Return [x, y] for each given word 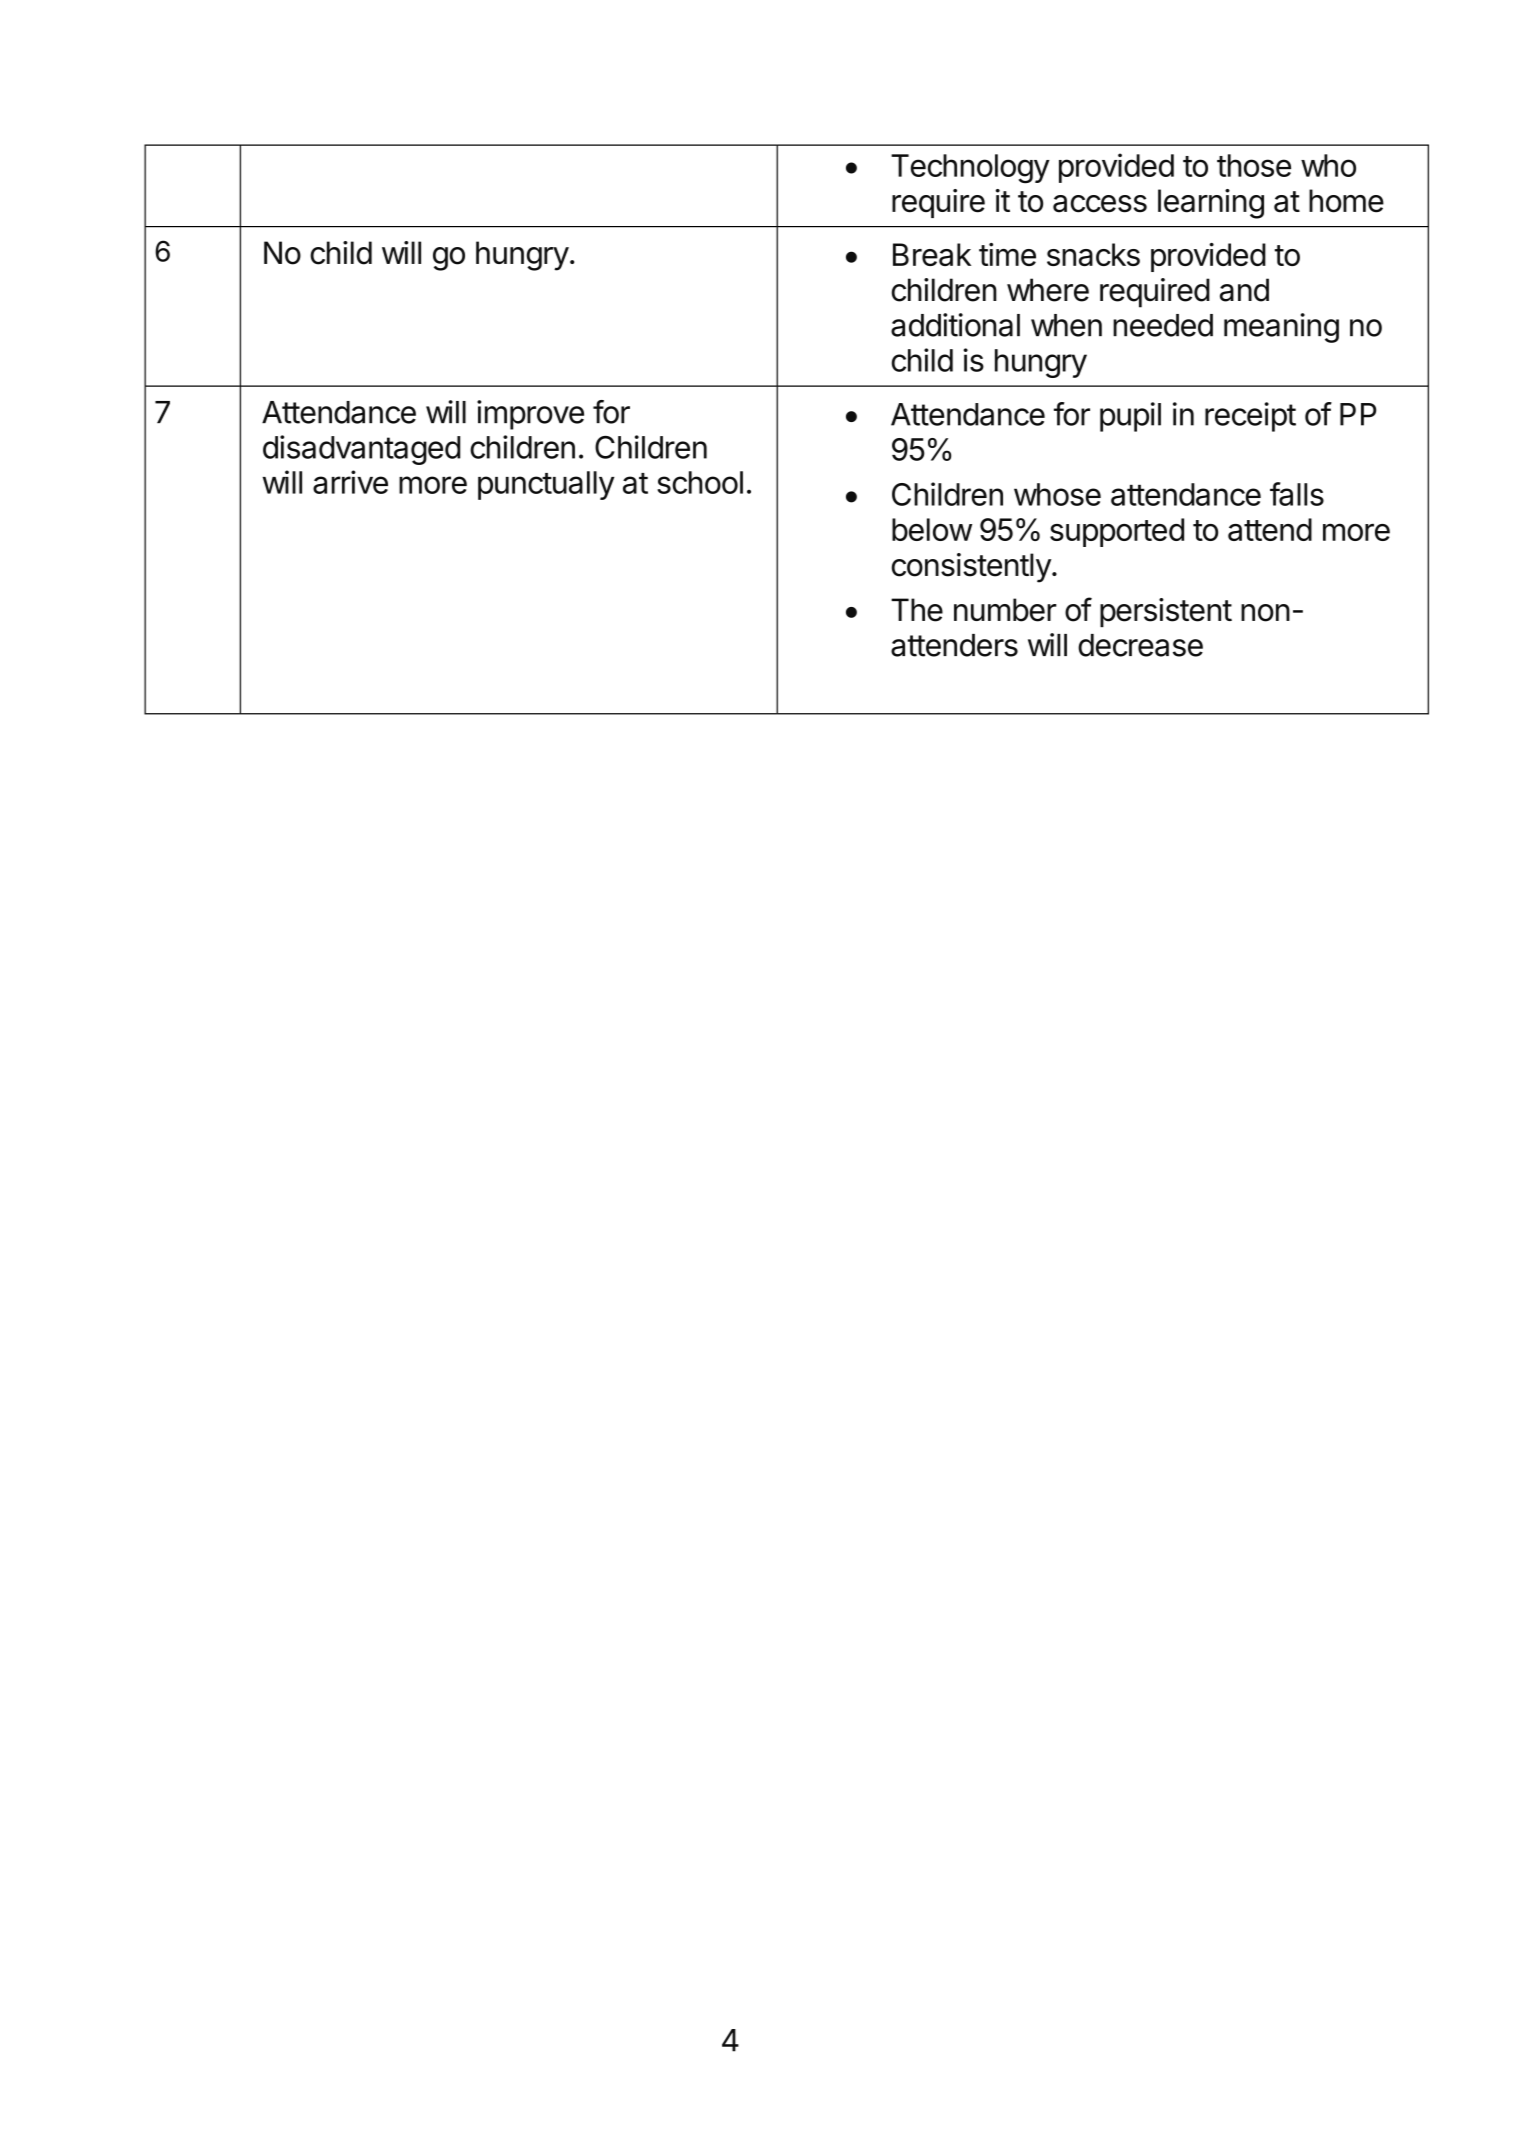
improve [530, 415]
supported [1117, 532]
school [700, 482]
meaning [1281, 328]
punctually [546, 485]
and [1244, 290]
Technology [970, 169]
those [1254, 165]
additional [955, 325]
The [917, 610]
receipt [1250, 417]
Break [932, 254]
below [932, 529]
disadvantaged [361, 450]
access [1100, 204]
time [1007, 254]
